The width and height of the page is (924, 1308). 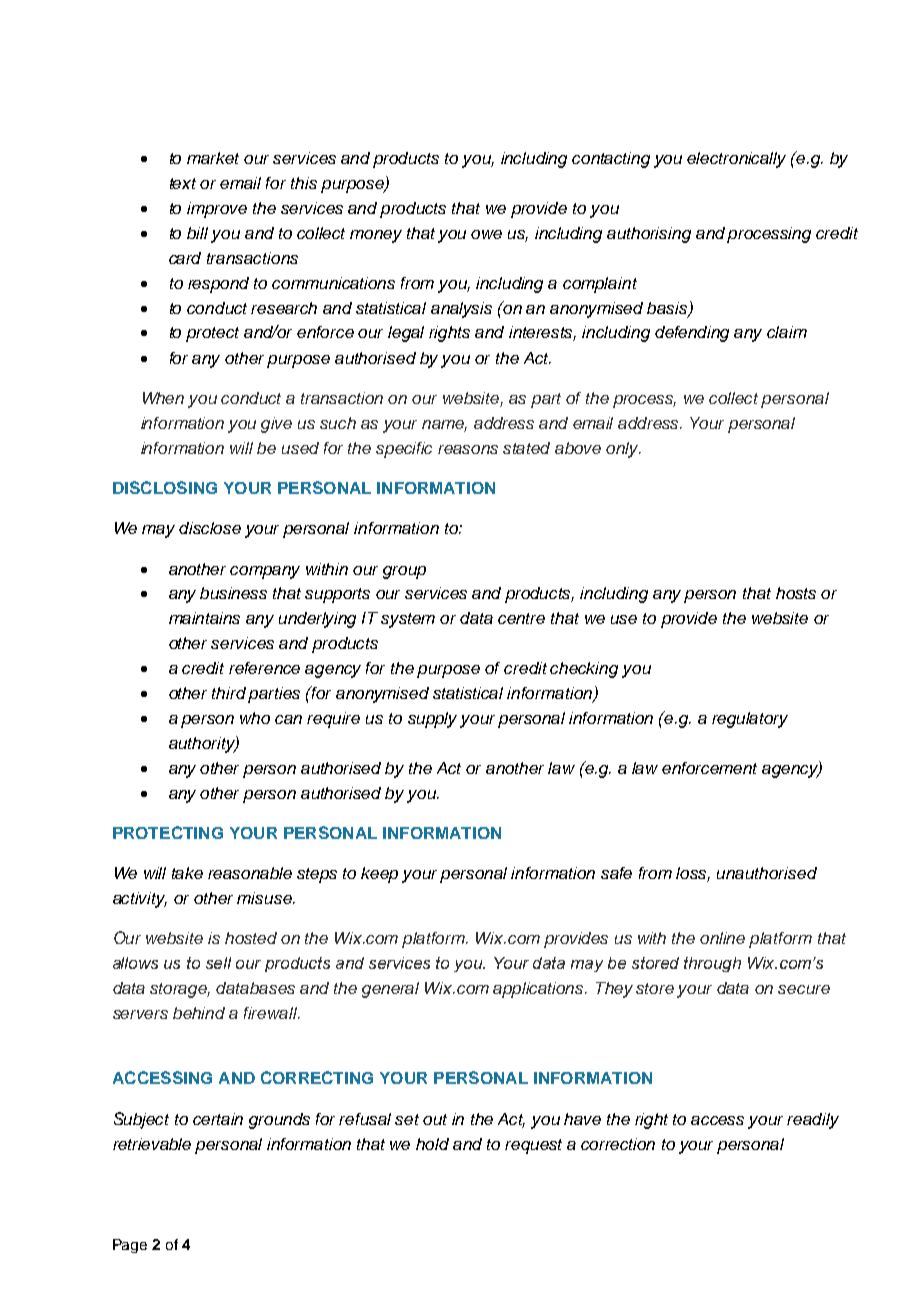 I want to click on regulatory, so click(x=750, y=720).
